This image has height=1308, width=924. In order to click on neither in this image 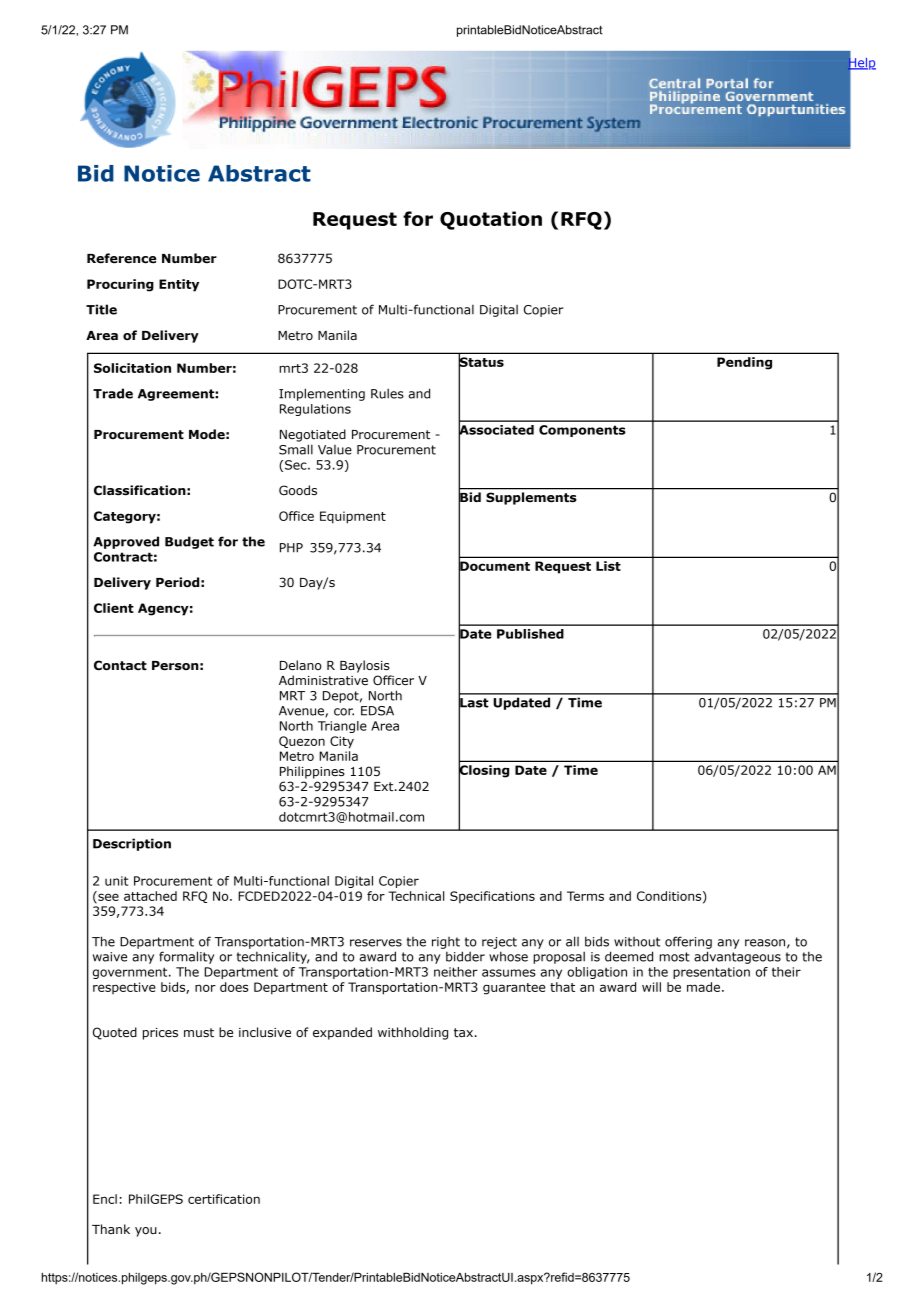, I will do `click(456, 972)`.
